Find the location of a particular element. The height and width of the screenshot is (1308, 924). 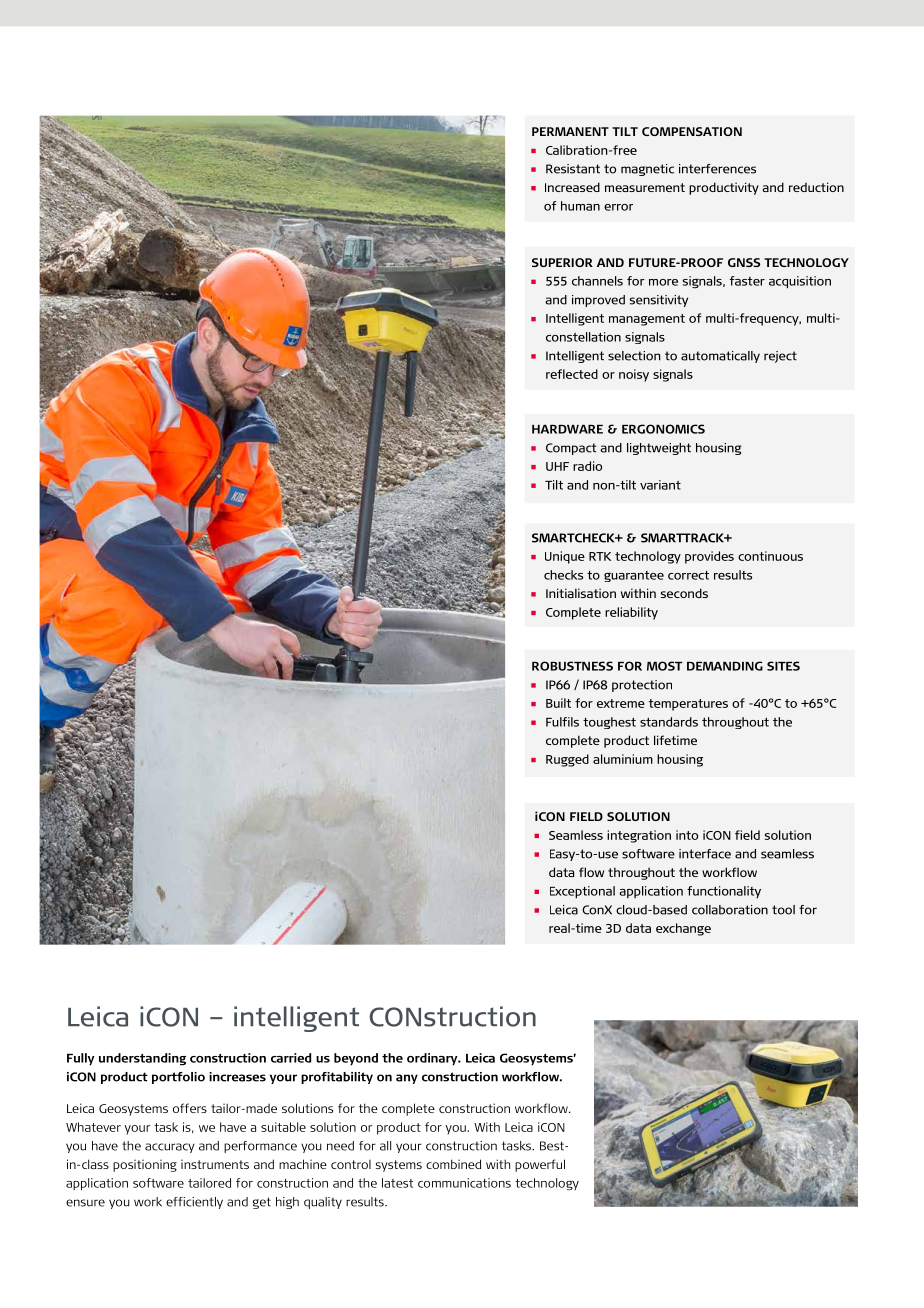

powerful is located at coordinates (540, 1165).
